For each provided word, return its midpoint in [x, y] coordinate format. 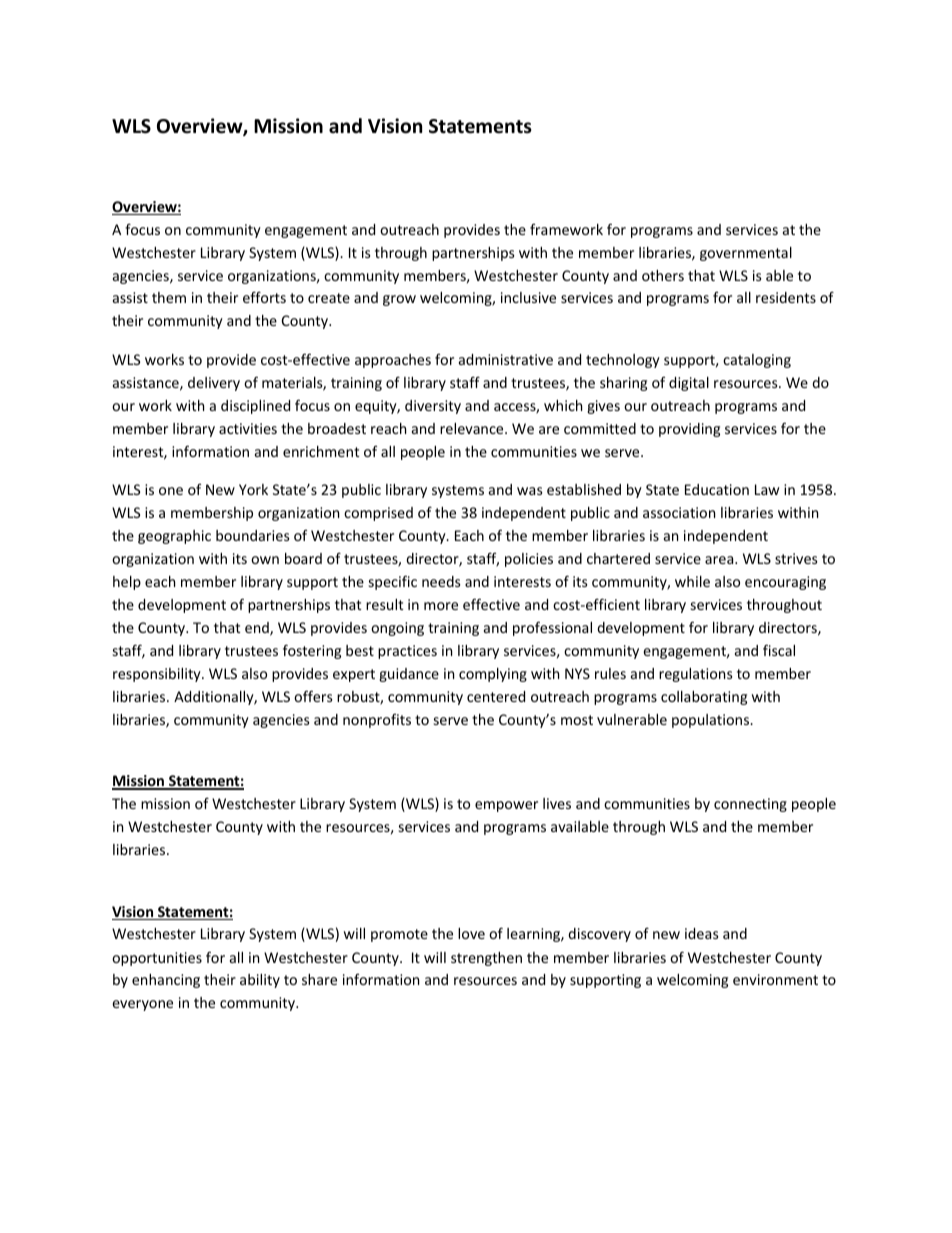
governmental [746, 254]
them [169, 297]
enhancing [166, 981]
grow [399, 300]
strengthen [486, 959]
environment [775, 979]
